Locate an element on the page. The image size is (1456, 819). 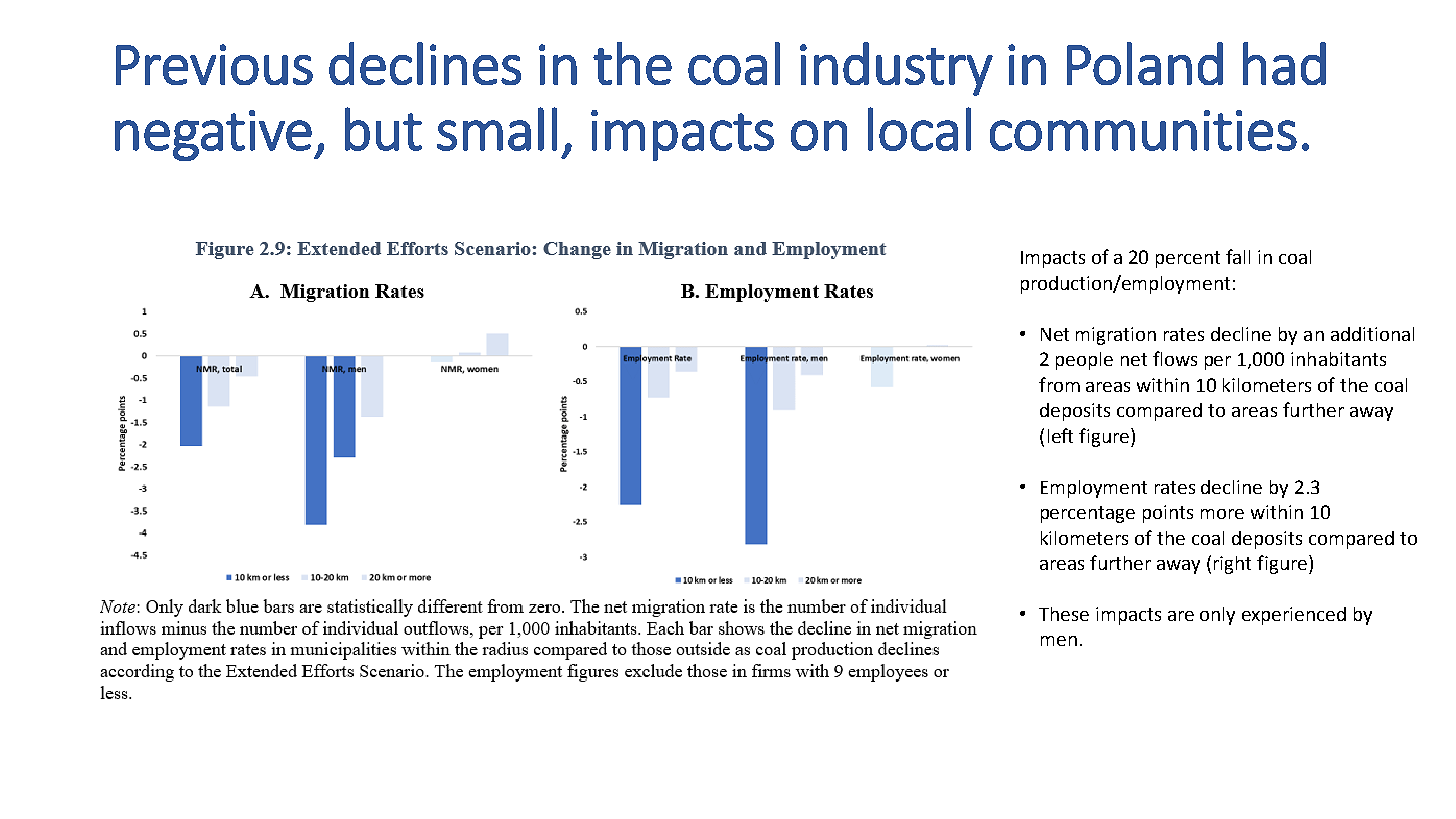
flows is located at coordinates (1175, 358).
